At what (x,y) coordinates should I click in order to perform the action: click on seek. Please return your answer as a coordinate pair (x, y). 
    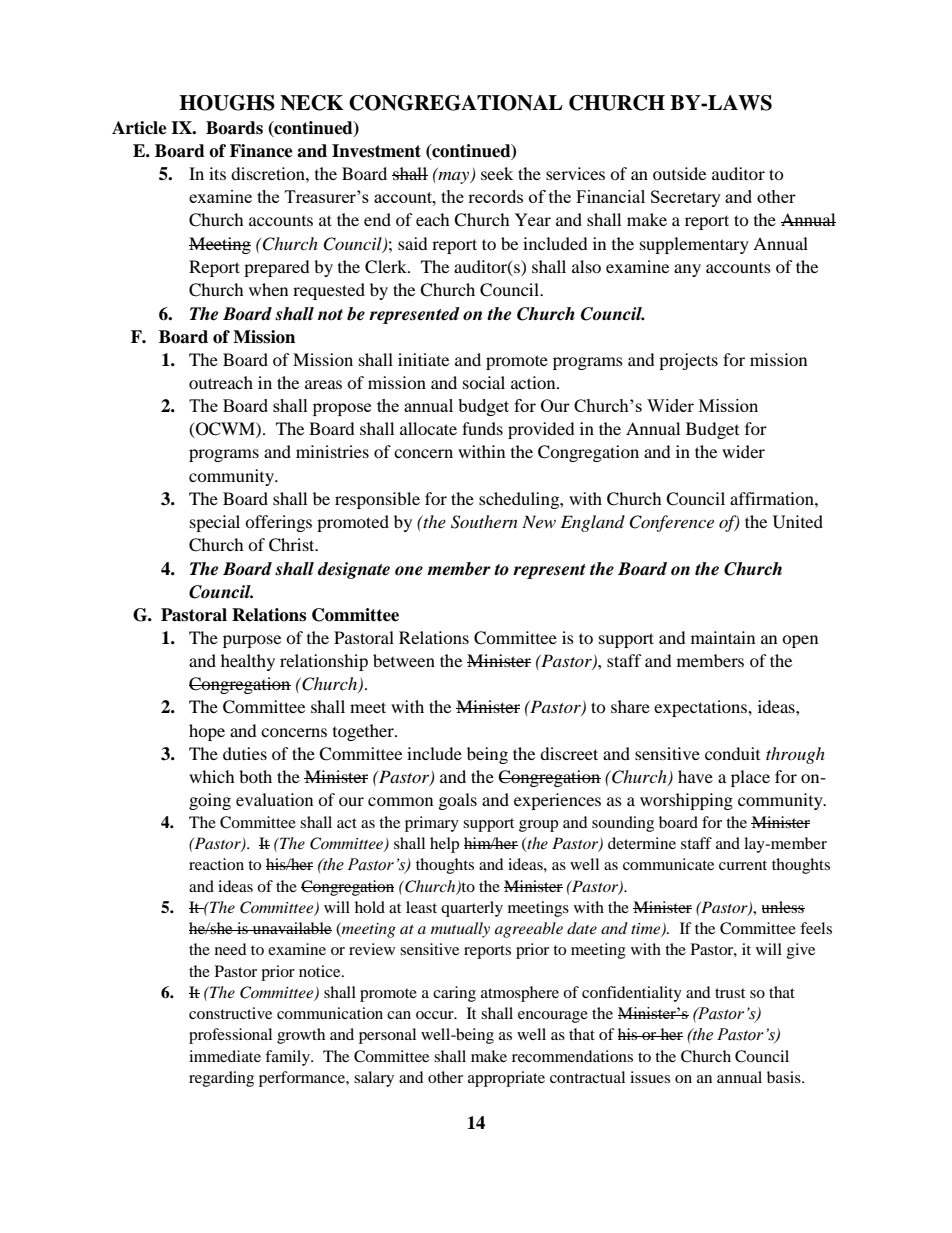
    Looking at the image, I should click on (497, 173).
